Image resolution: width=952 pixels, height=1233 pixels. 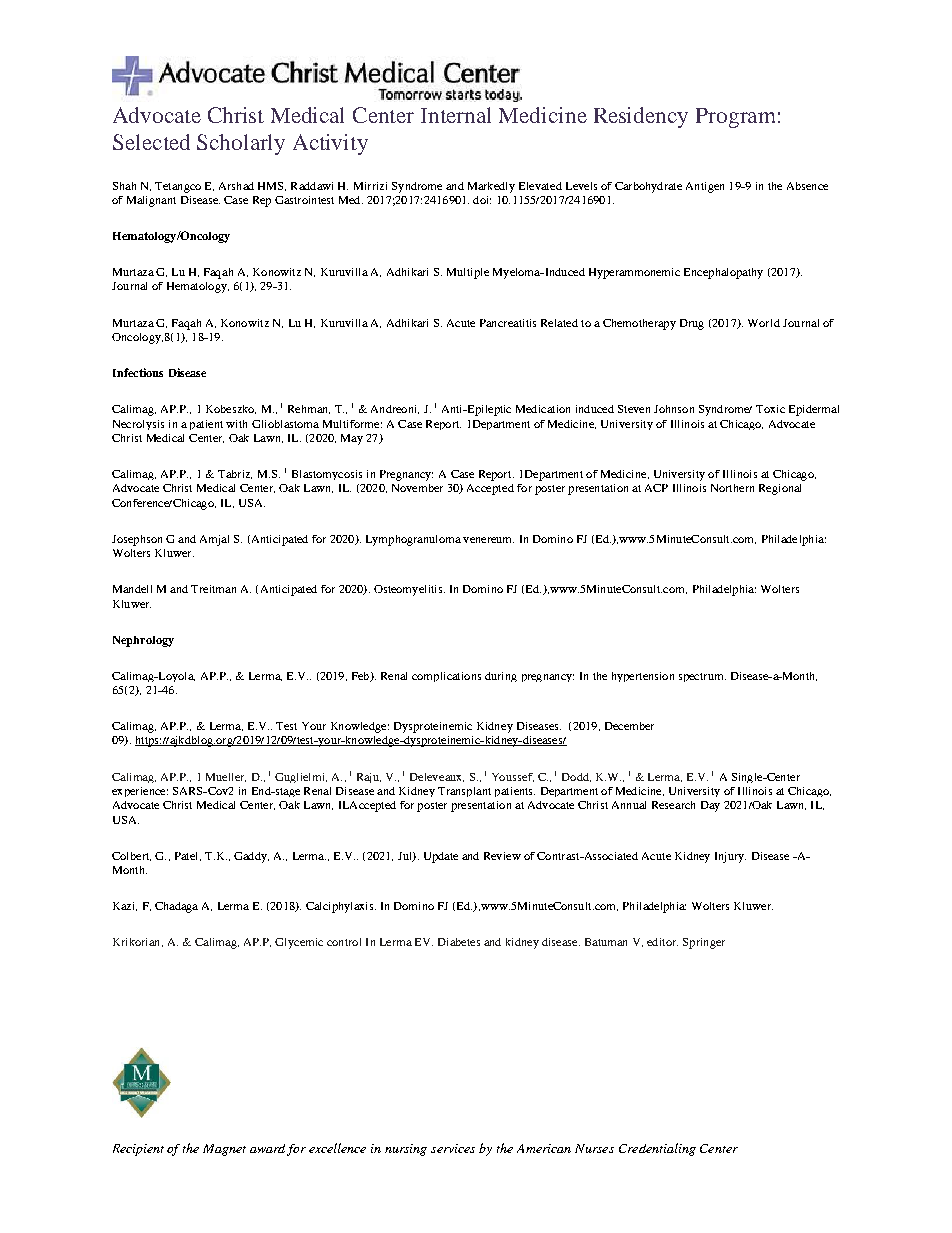 What do you see at coordinates (735, 118) in the image?
I see `Program` at bounding box center [735, 118].
